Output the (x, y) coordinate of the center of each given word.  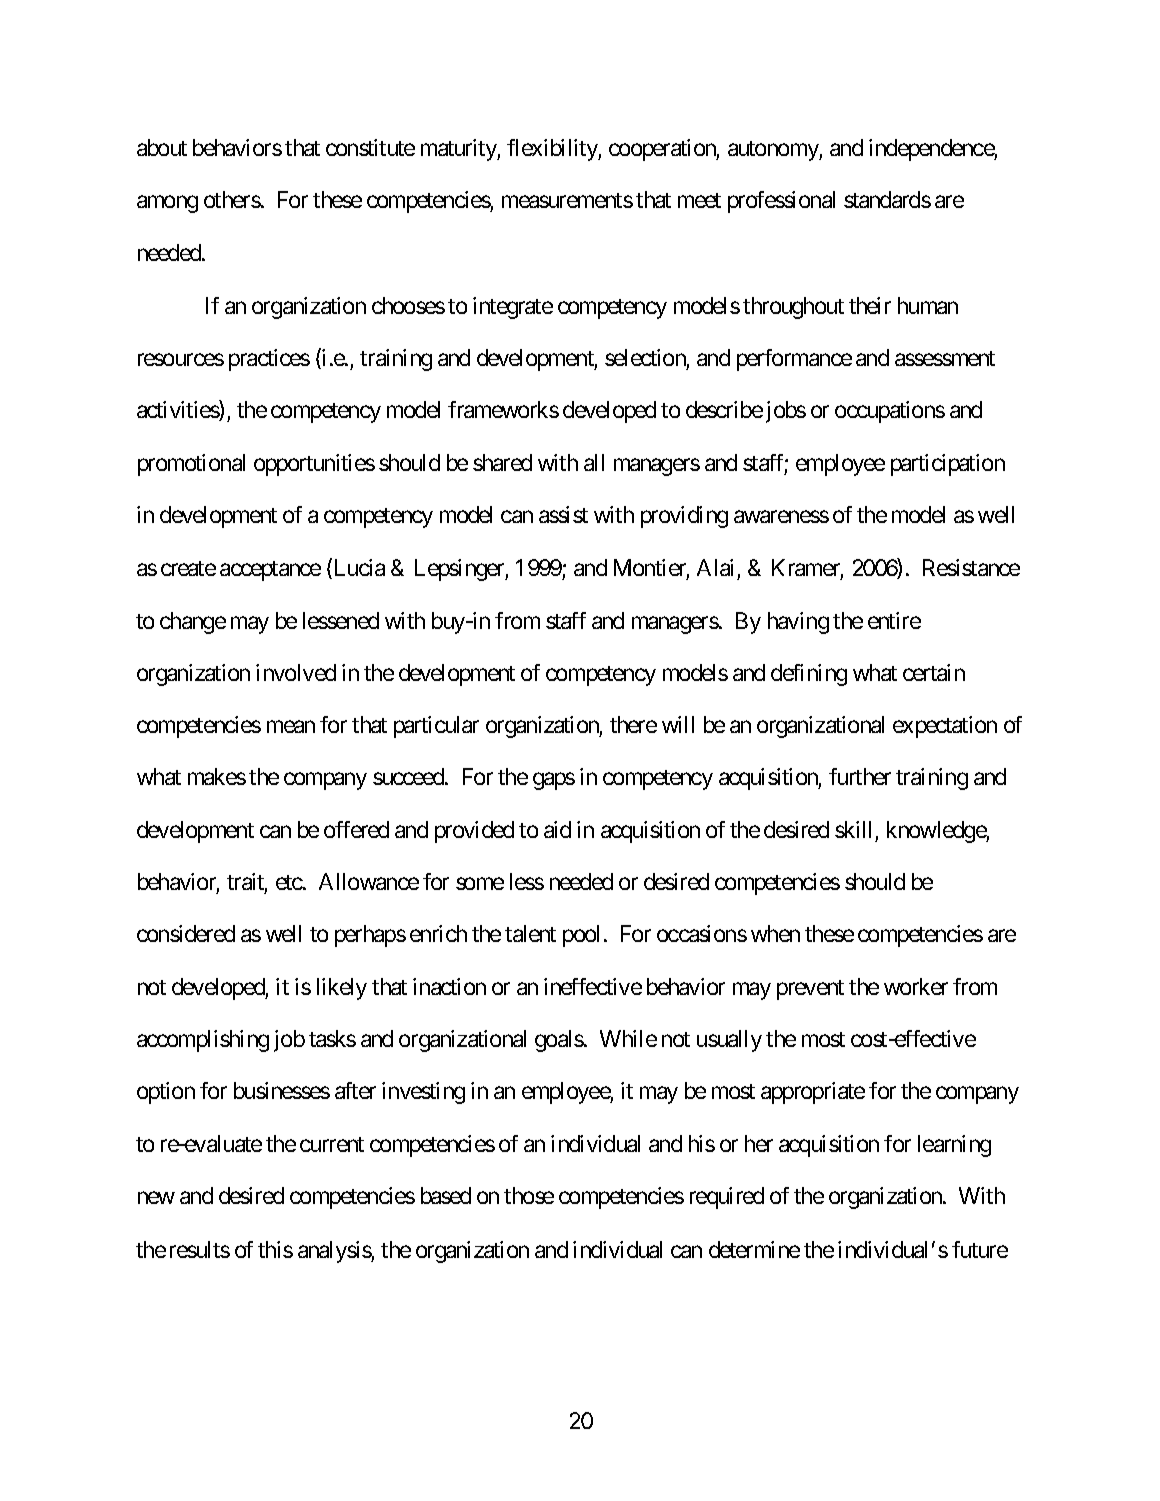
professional (781, 202)
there (633, 724)
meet (699, 200)
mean (291, 727)
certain (934, 672)
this (275, 1249)
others (232, 199)
